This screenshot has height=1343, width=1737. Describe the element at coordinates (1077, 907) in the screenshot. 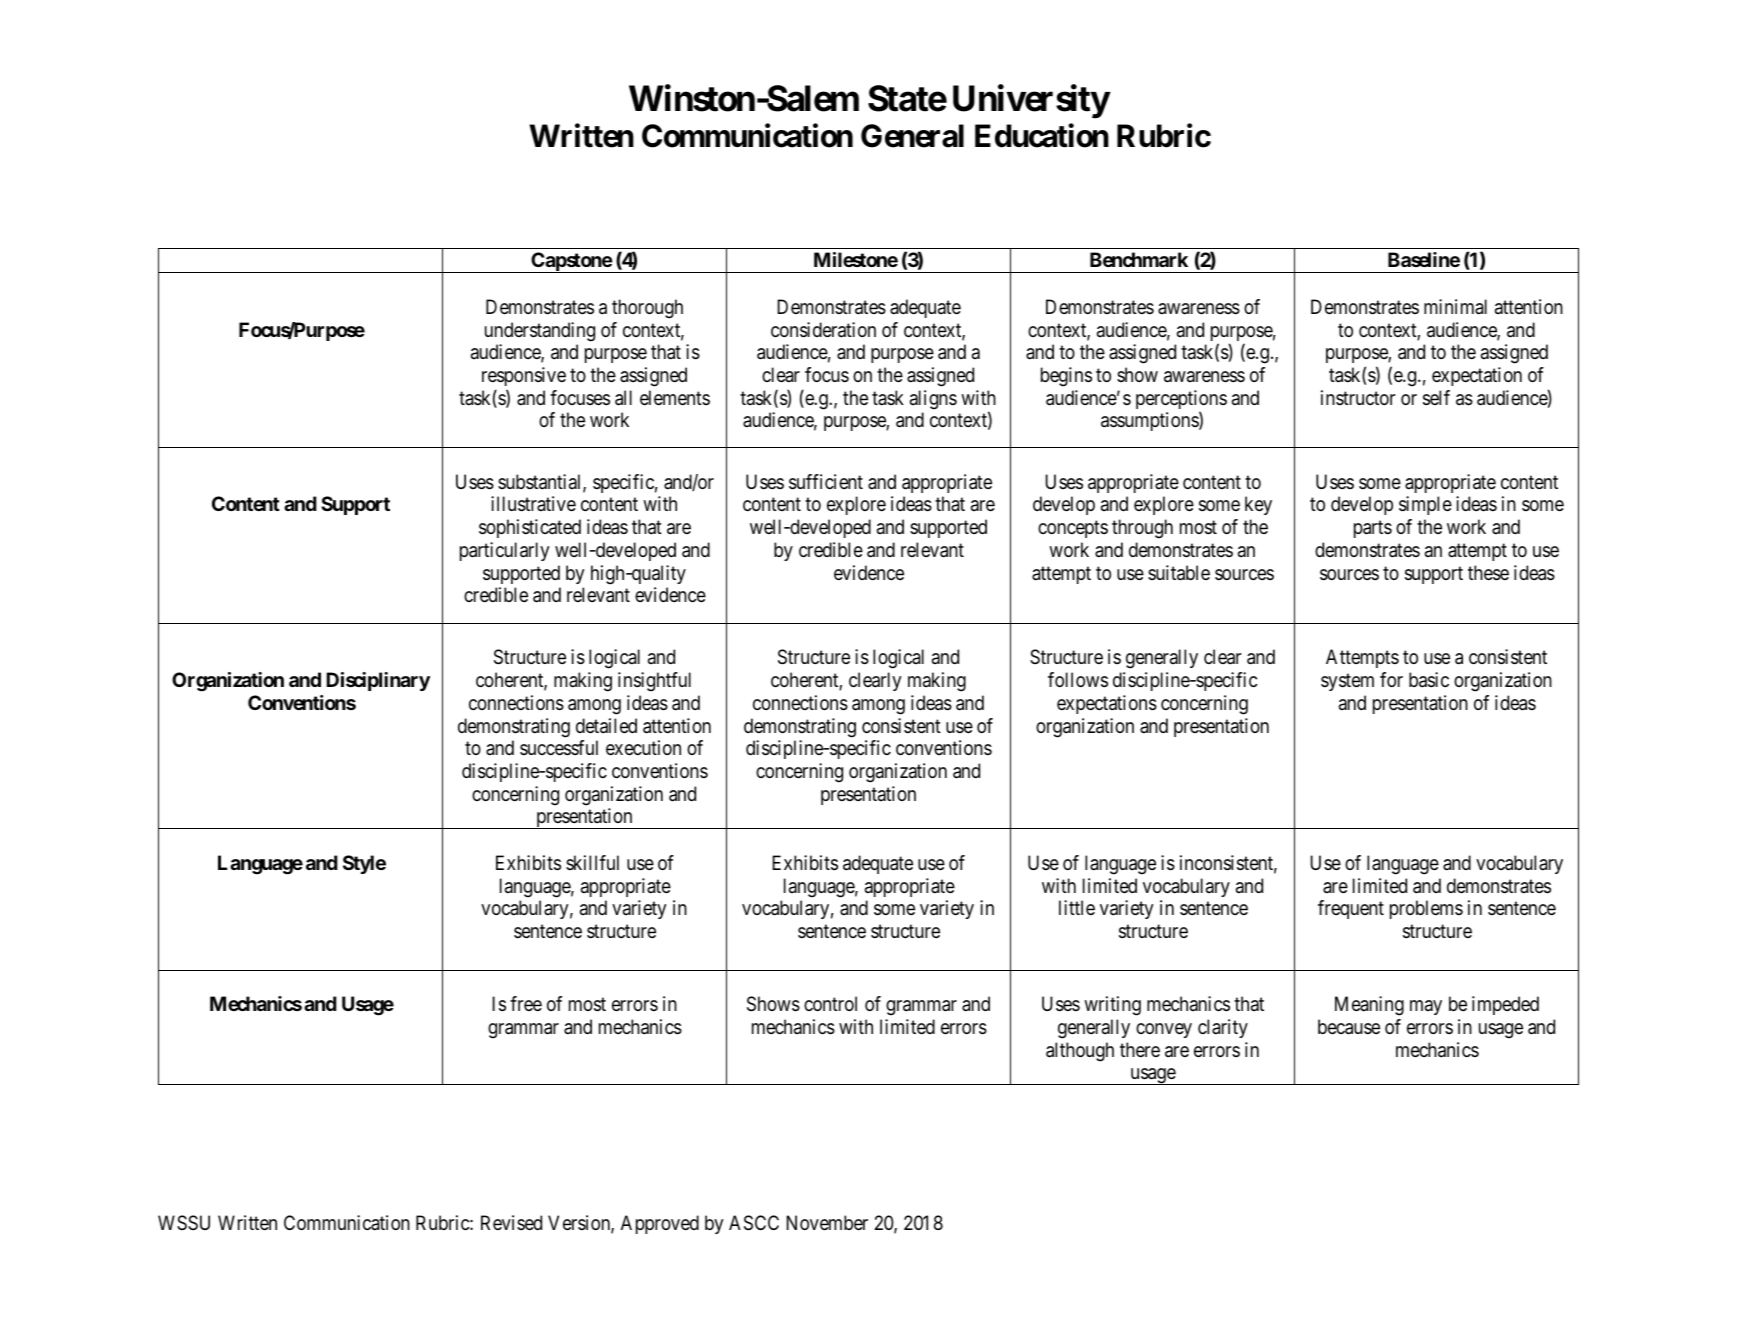

I see `little` at that location.
